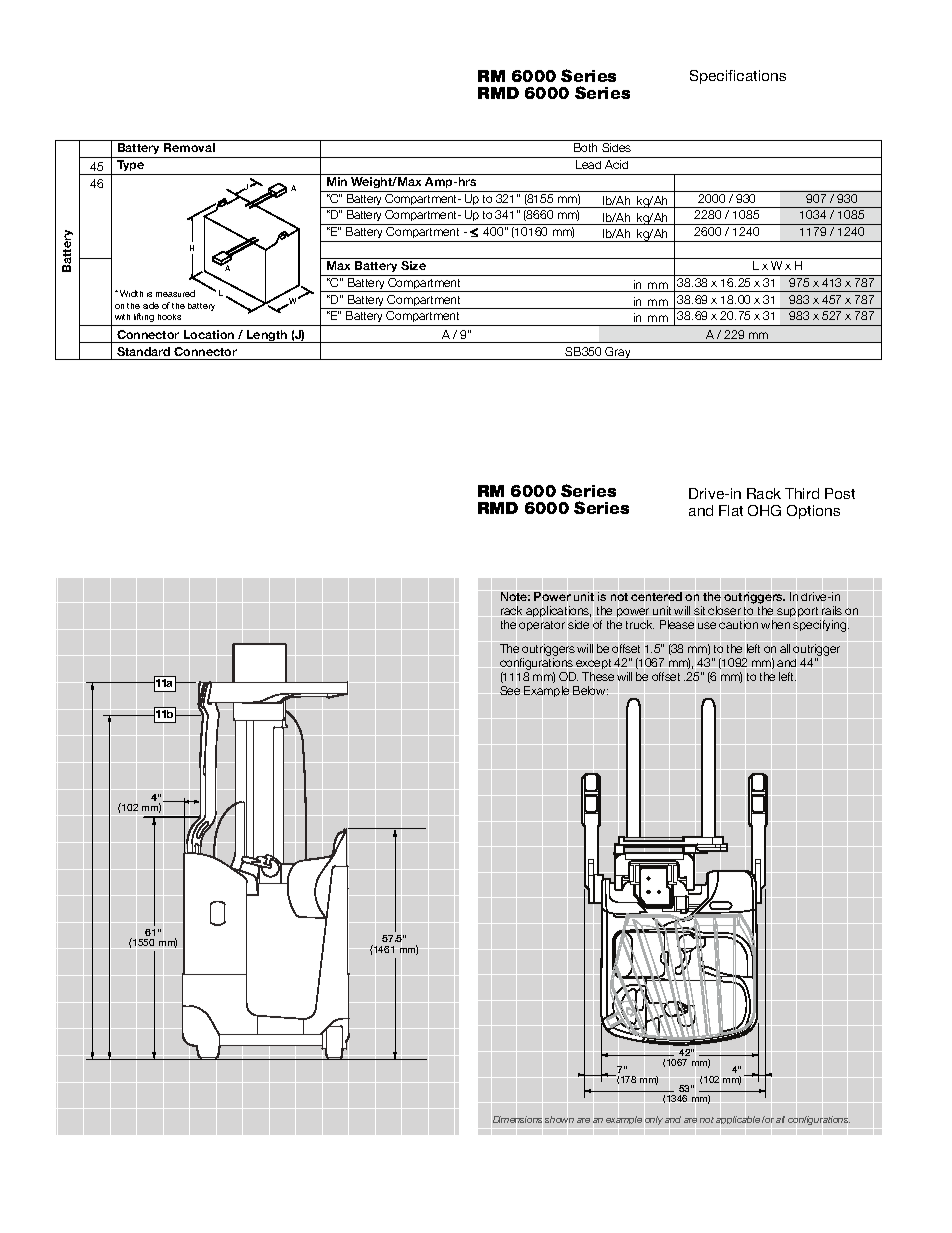  Describe the element at coordinates (590, 690) in the image. I see `Below` at that location.
